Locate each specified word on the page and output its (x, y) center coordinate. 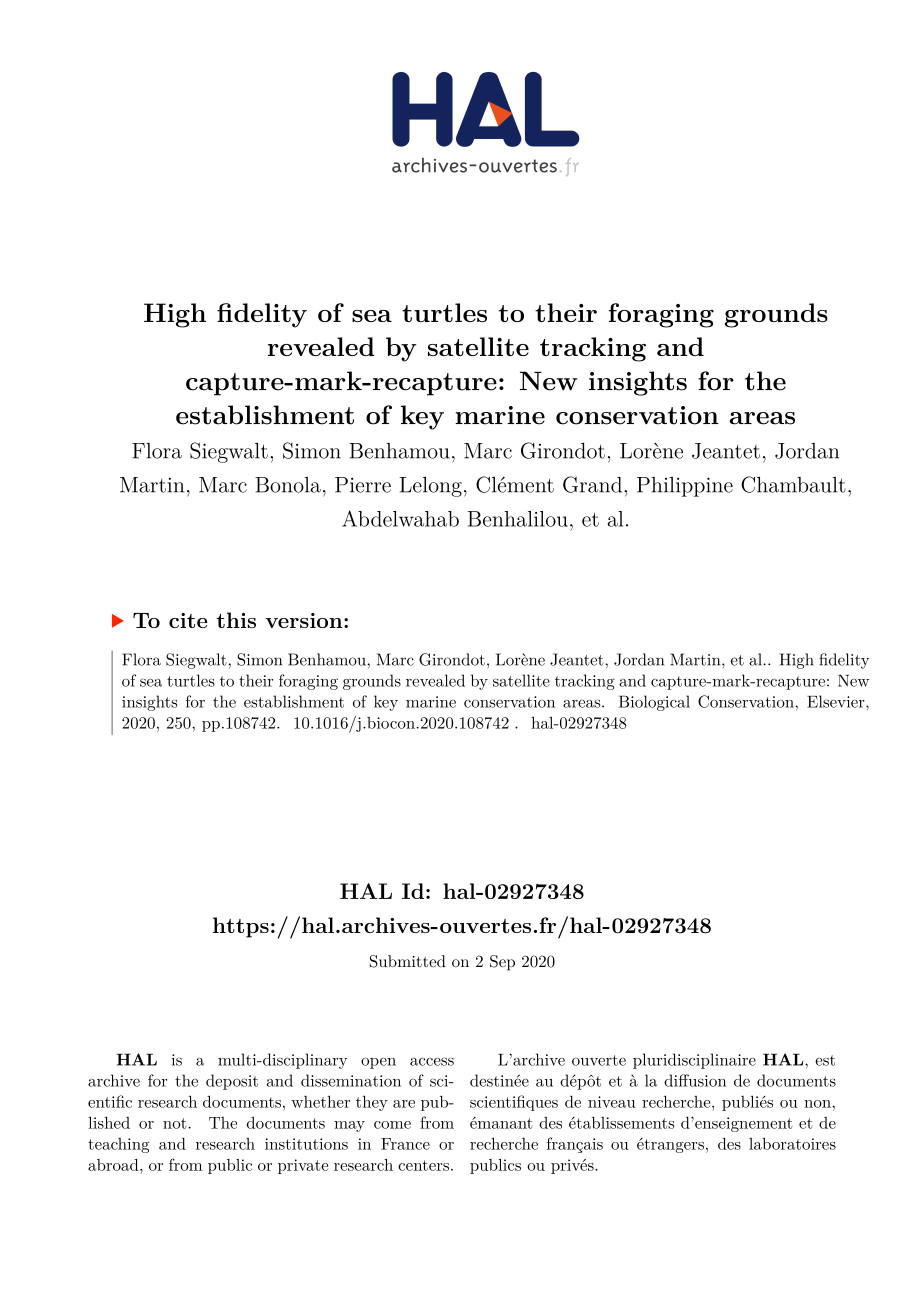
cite (188, 620)
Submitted (408, 961)
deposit (232, 1082)
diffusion (695, 1080)
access (432, 1062)
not (176, 1123)
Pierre (363, 485)
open (378, 1063)
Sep (502, 963)
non (818, 1104)
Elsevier (837, 701)
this (236, 620)
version (305, 620)
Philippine (685, 487)
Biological (654, 703)
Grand (594, 484)
